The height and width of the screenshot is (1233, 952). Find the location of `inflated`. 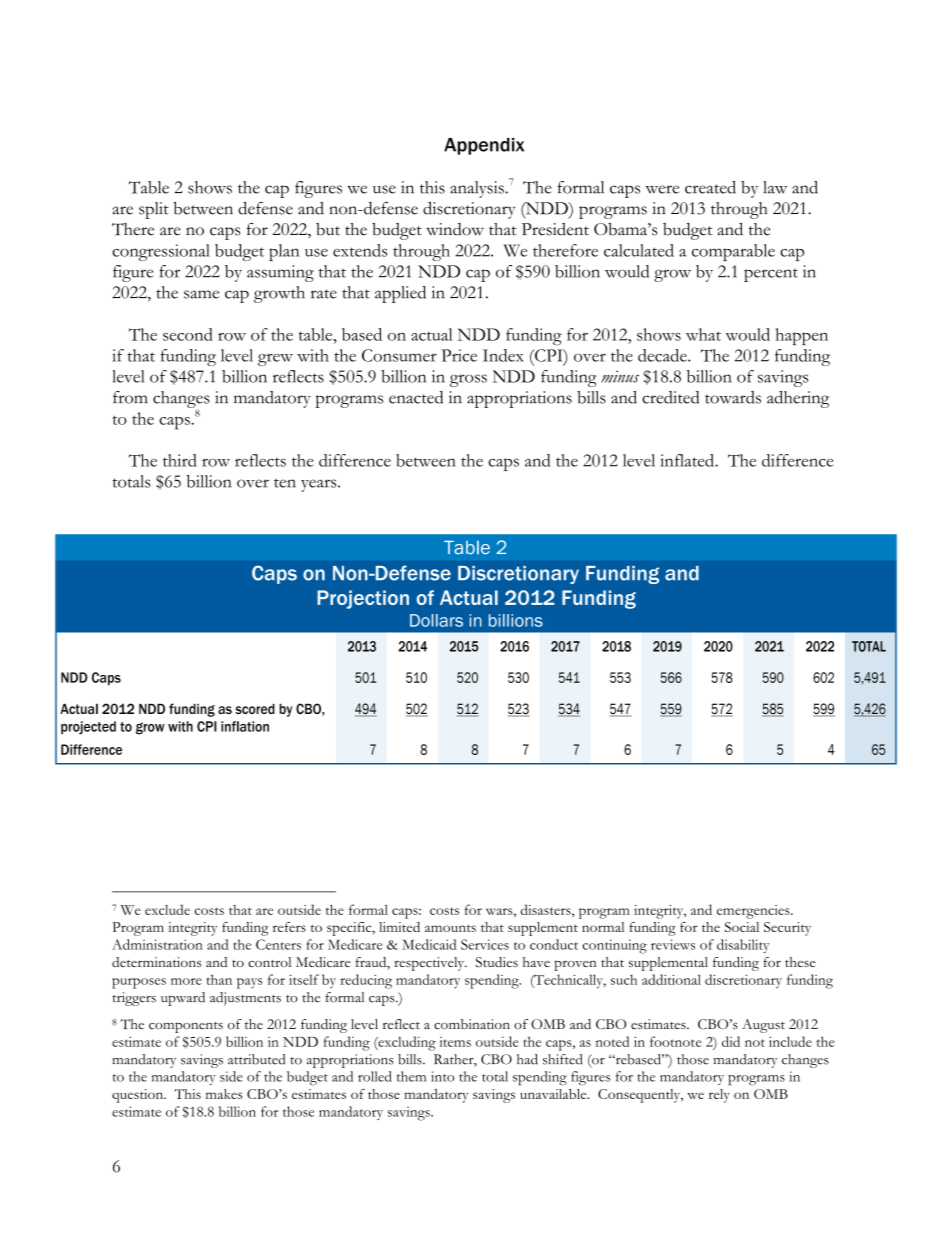

inflated is located at coordinates (688, 460).
